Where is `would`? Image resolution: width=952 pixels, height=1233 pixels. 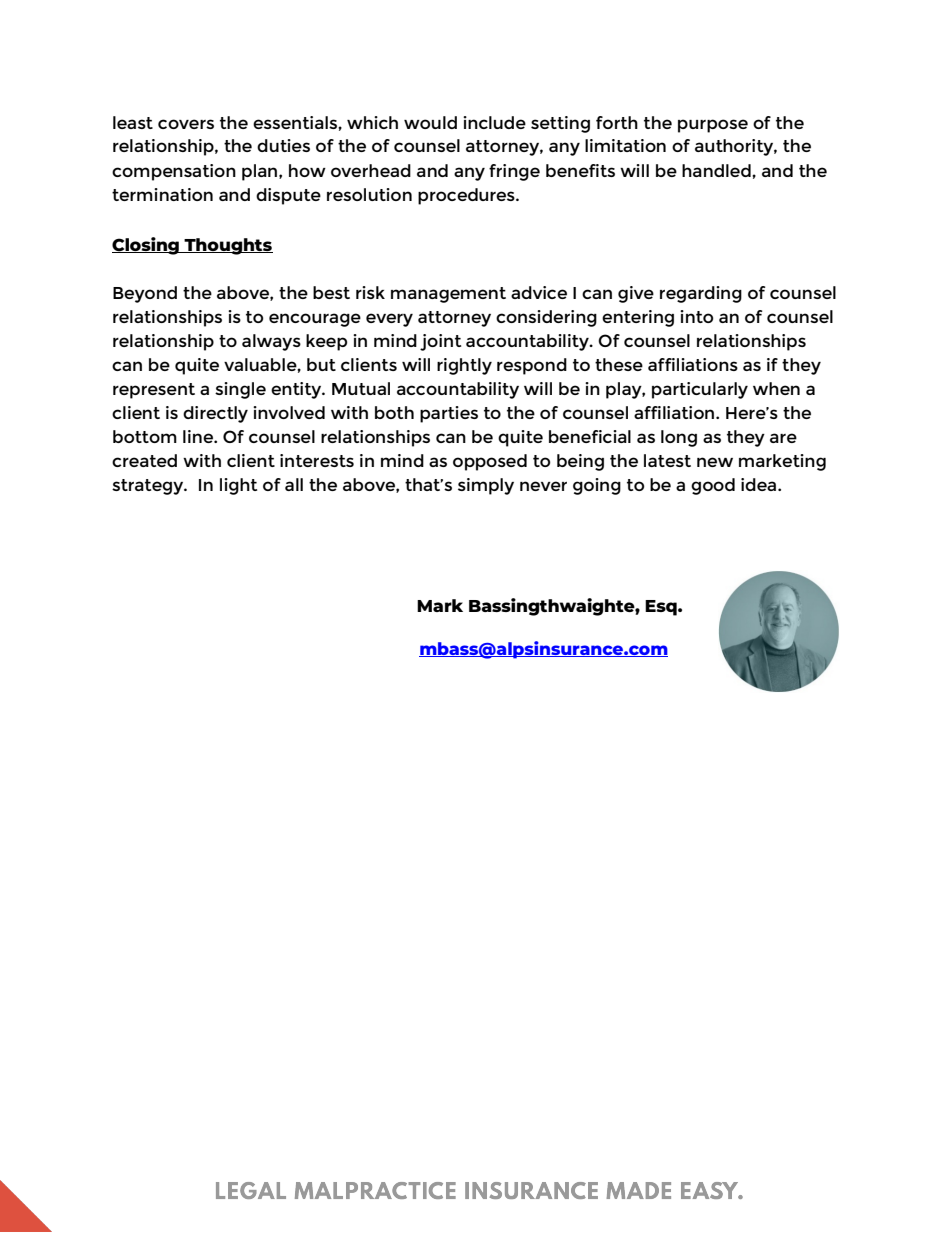
would is located at coordinates (430, 122).
